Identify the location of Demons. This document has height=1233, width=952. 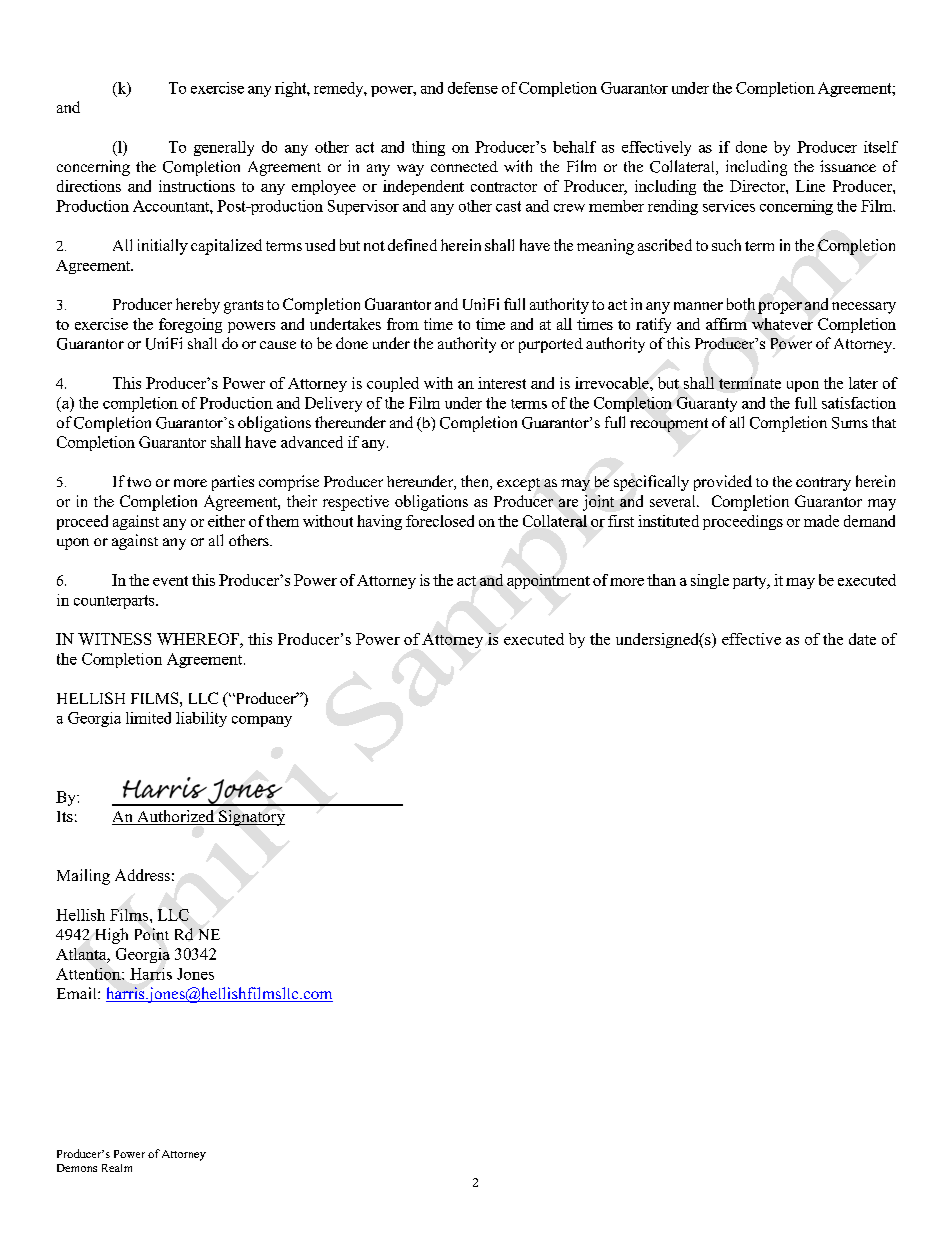
(77, 1168).
